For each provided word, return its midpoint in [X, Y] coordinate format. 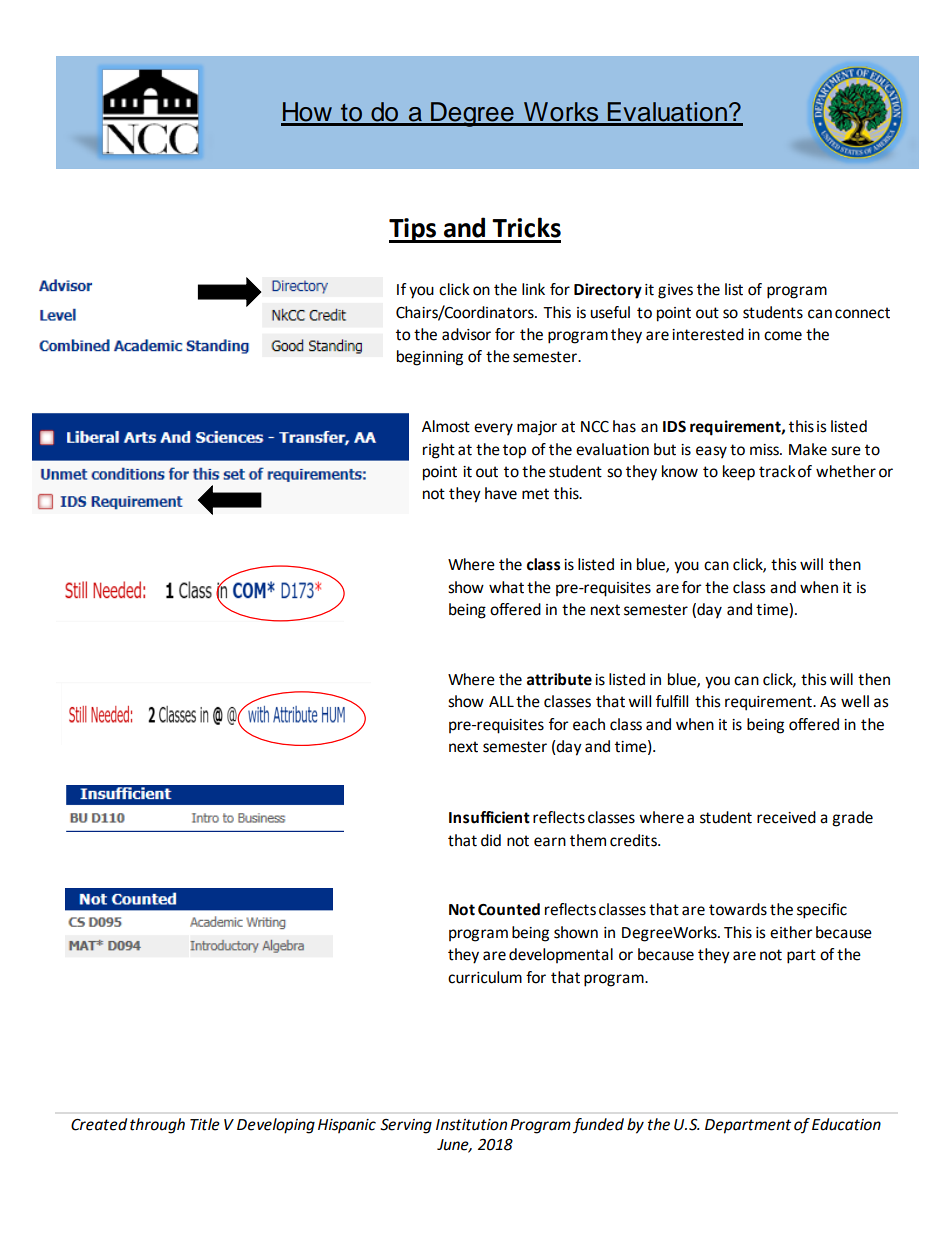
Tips [414, 230]
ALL [501, 701]
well [855, 701]
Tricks [526, 227]
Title [205, 1124]
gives [675, 291]
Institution [471, 1125]
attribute [559, 679]
